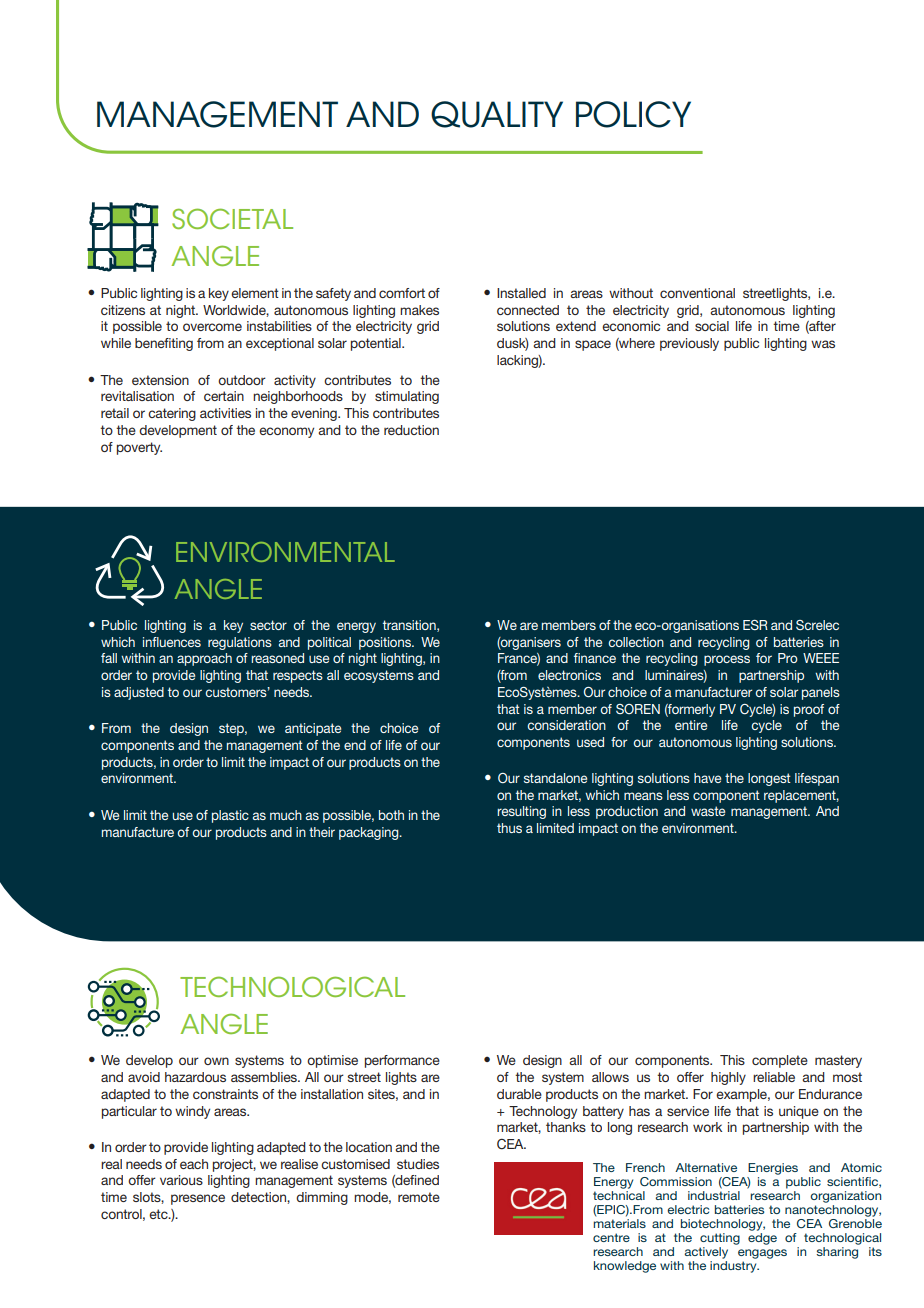 The width and height of the image is (924, 1308). Describe the element at coordinates (198, 1199) in the image. I see `presence` at that location.
